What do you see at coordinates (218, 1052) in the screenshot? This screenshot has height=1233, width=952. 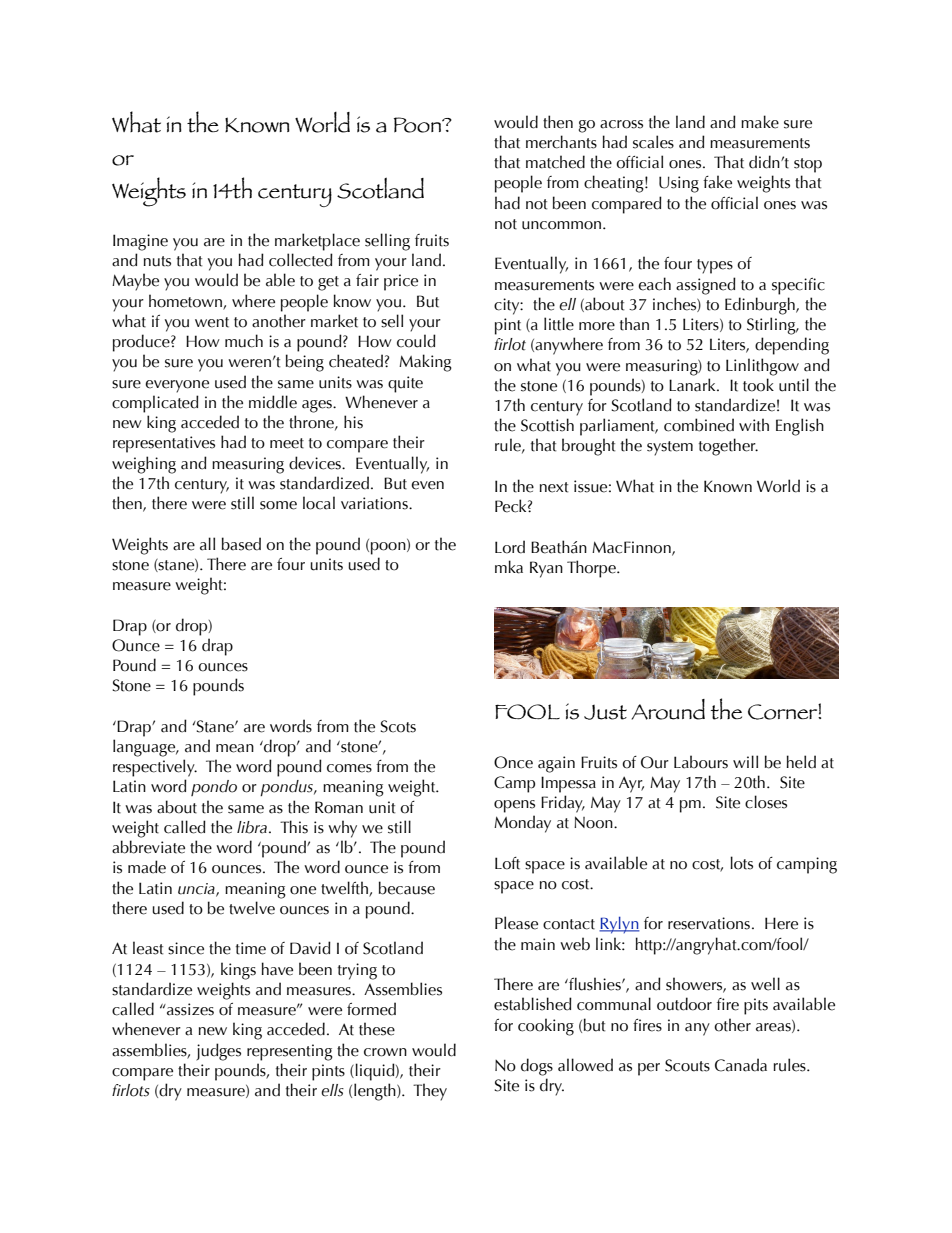 I see `judges` at bounding box center [218, 1052].
